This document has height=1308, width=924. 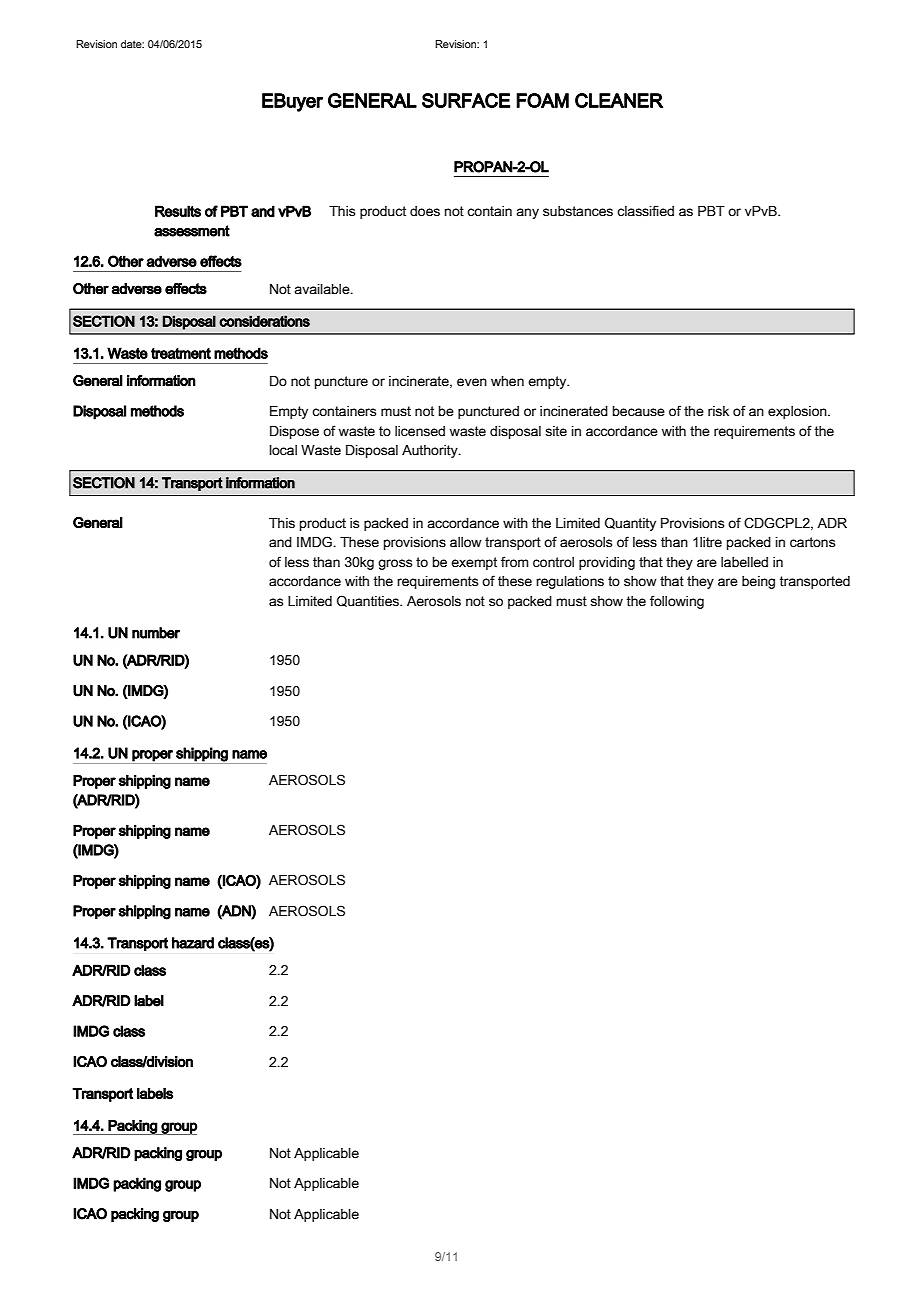 What do you see at coordinates (677, 602) in the document?
I see `following` at bounding box center [677, 602].
